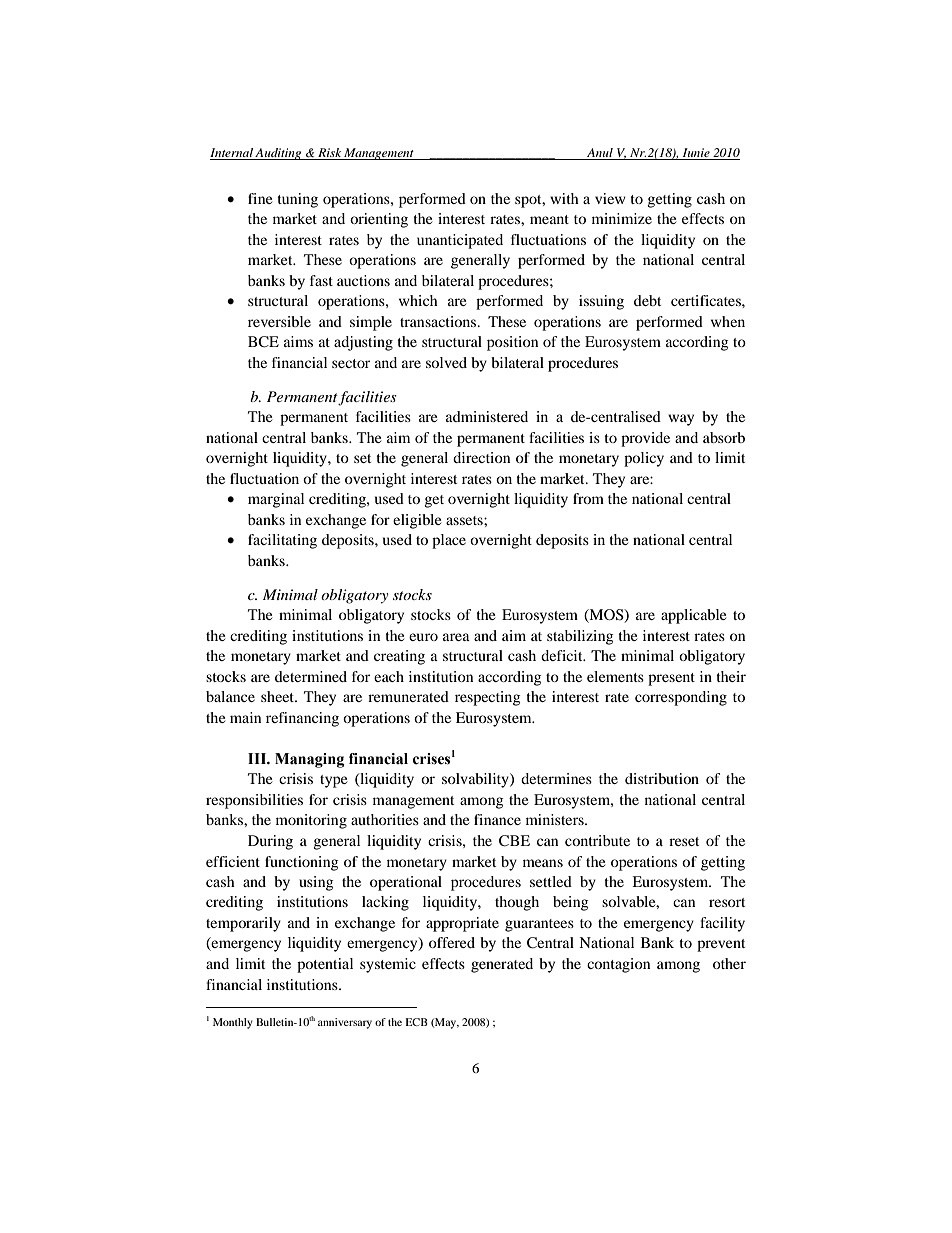  What do you see at coordinates (297, 200) in the page?
I see `tuning` at bounding box center [297, 200].
